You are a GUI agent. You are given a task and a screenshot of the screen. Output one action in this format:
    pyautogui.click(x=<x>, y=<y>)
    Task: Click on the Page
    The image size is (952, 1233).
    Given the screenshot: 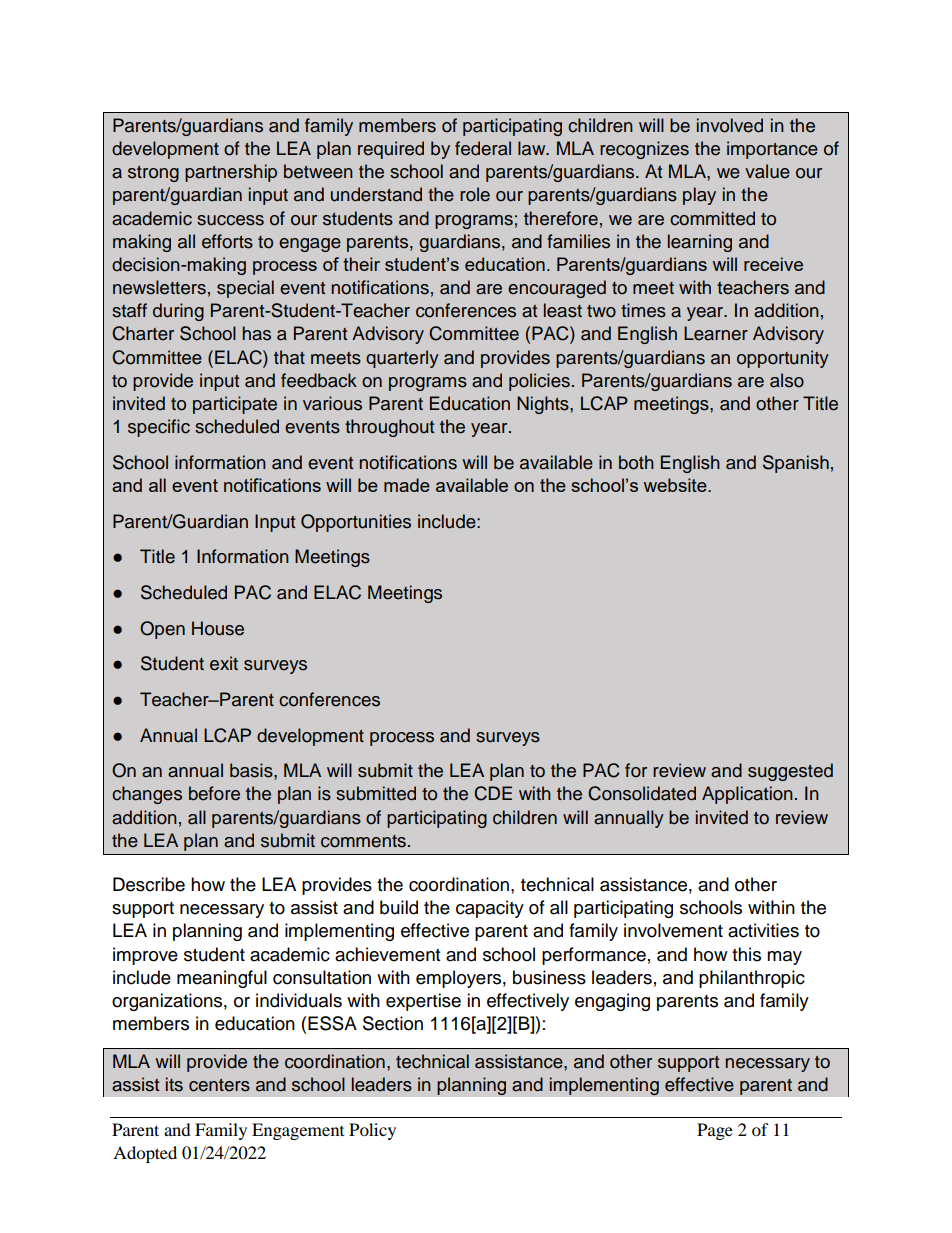 What is the action you would take?
    pyautogui.click(x=715, y=1131)
